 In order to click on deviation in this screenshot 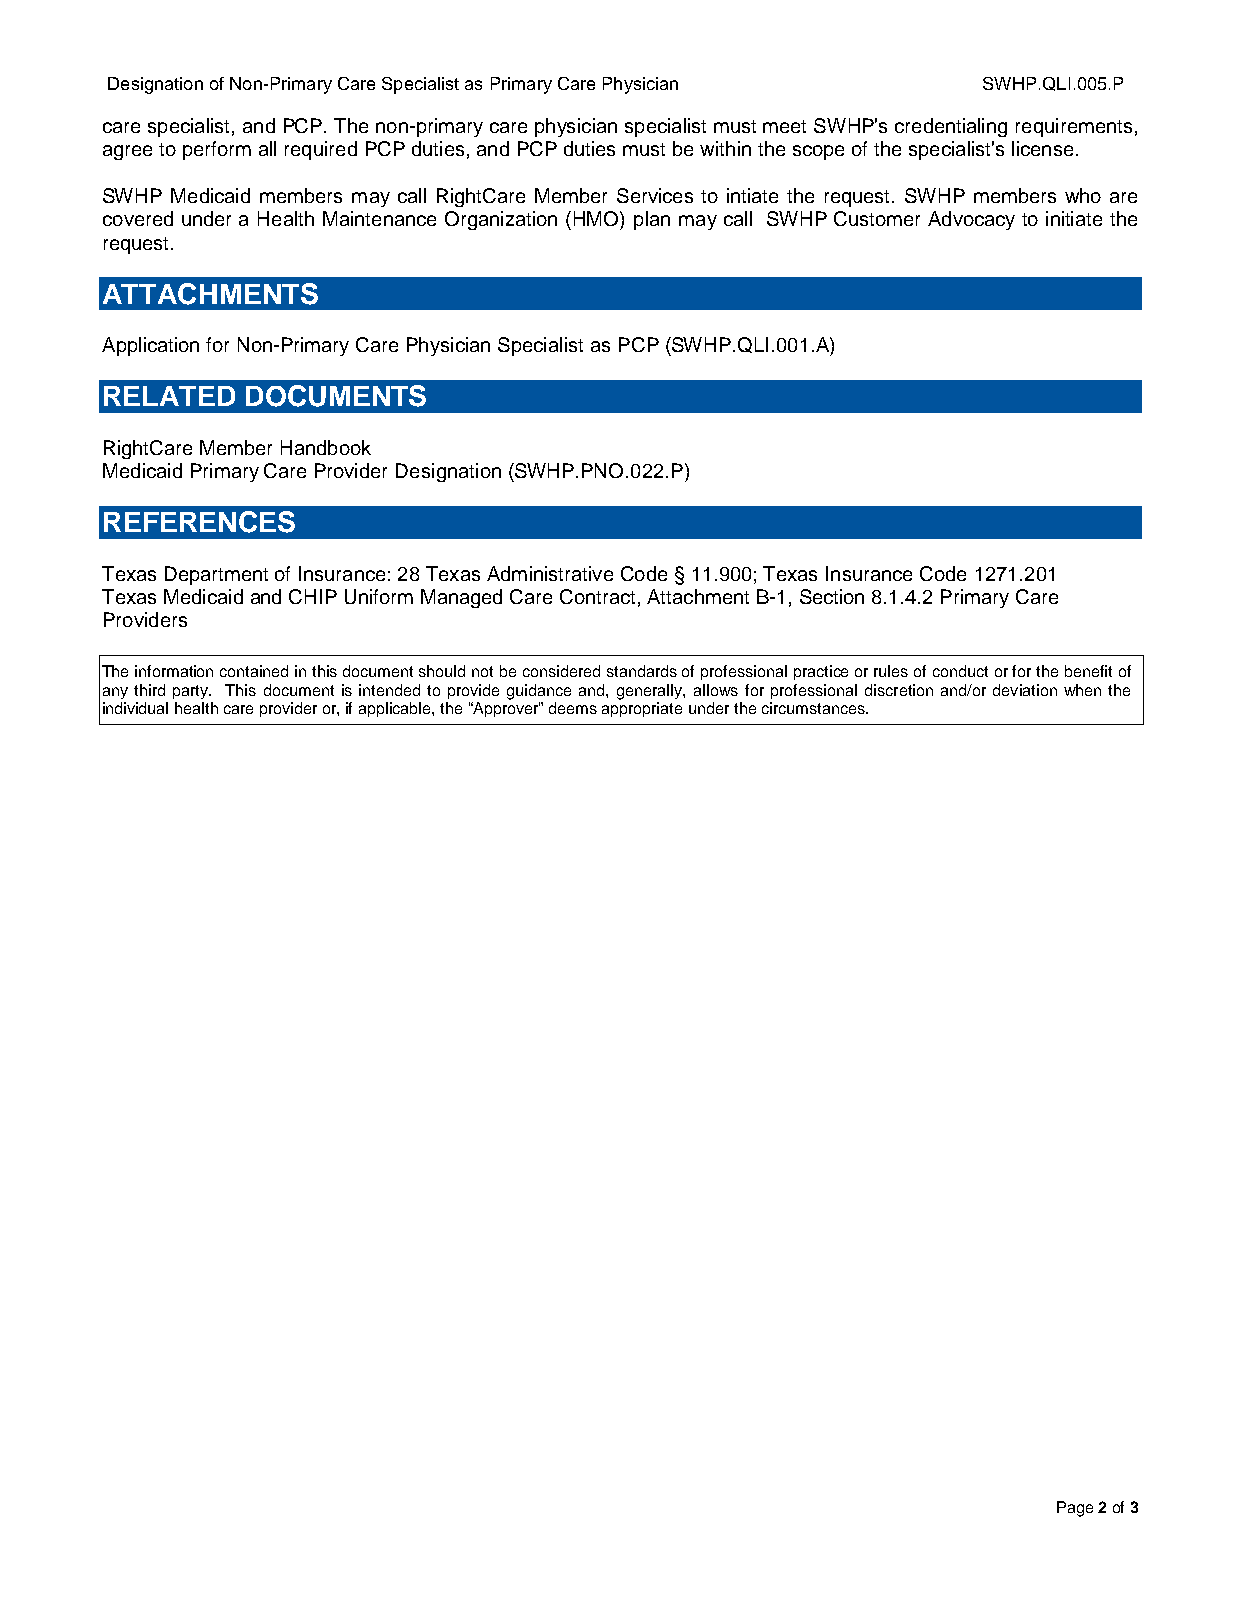, I will do `click(1025, 690)`.
